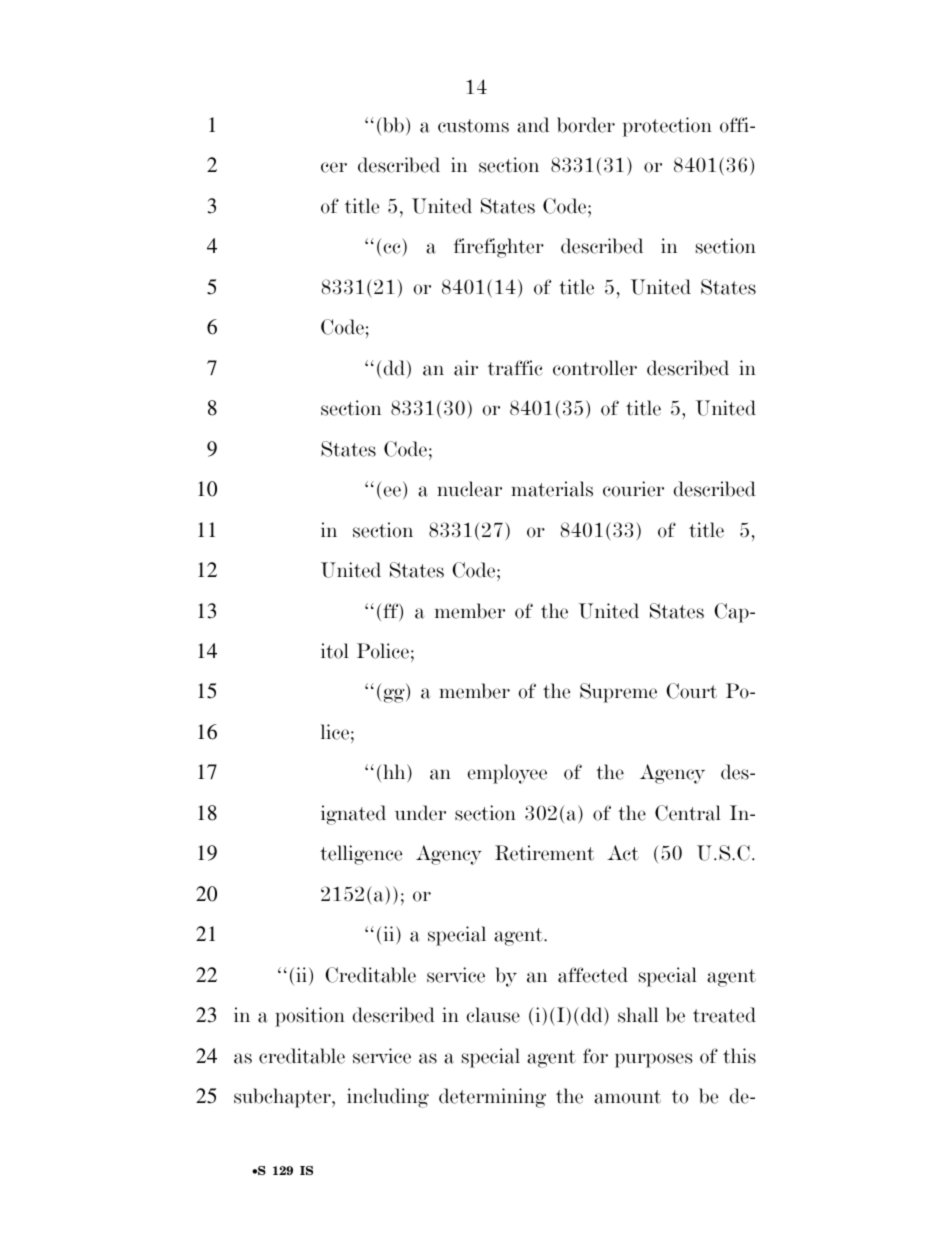 This document has height=1233, width=952. Describe the element at coordinates (533, 125) in the document. I see `and` at that location.
